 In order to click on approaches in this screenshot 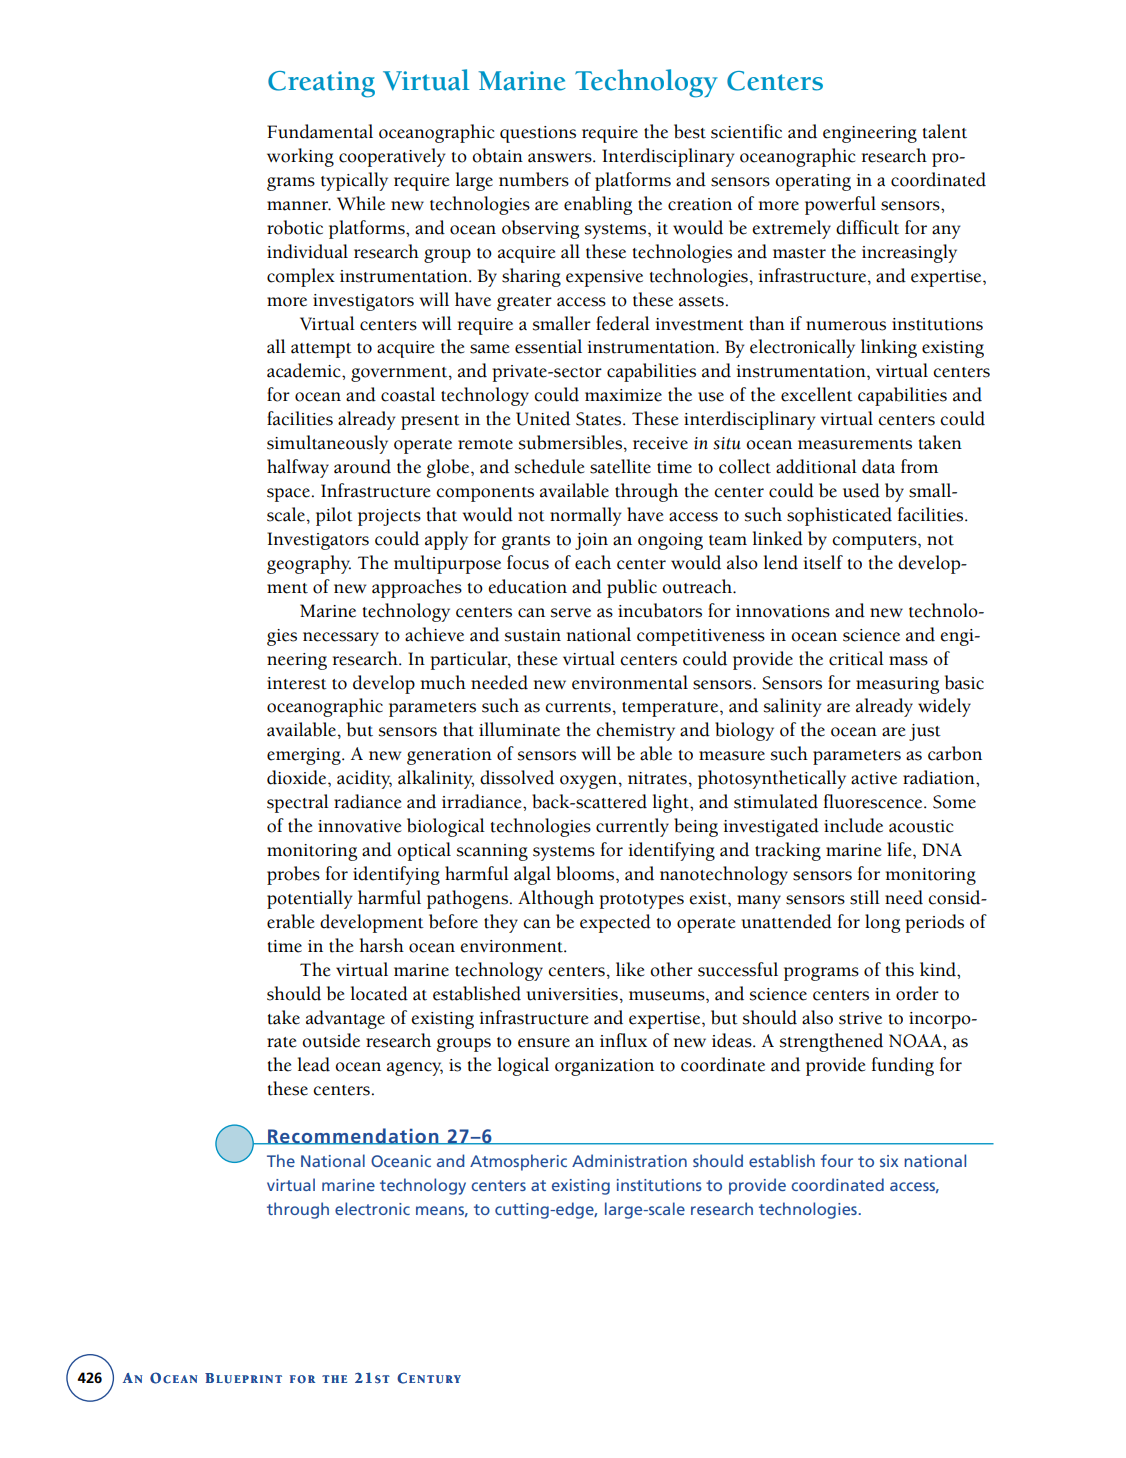, I will do `click(417, 588)`.
